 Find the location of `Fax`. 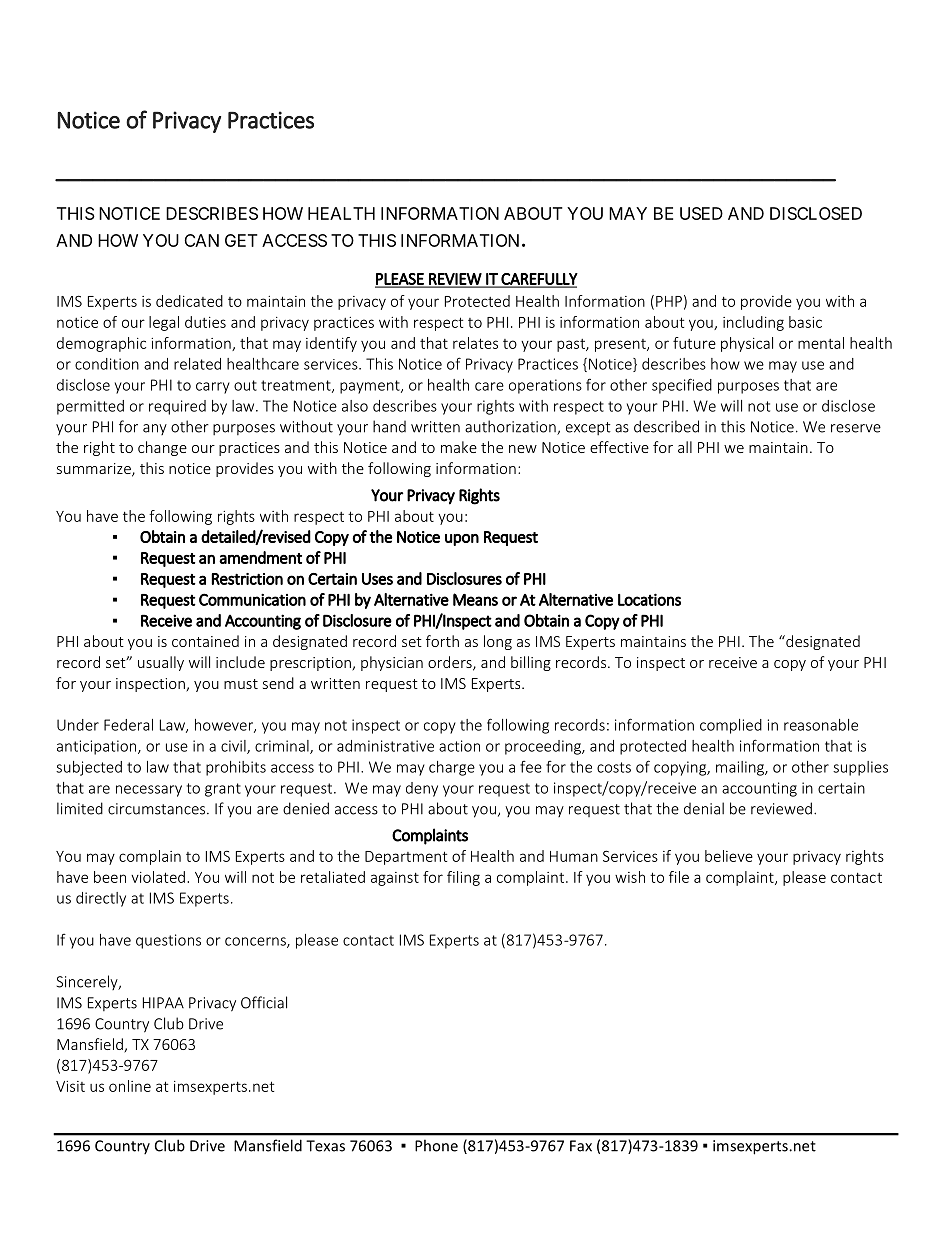

Fax is located at coordinates (581, 1146).
